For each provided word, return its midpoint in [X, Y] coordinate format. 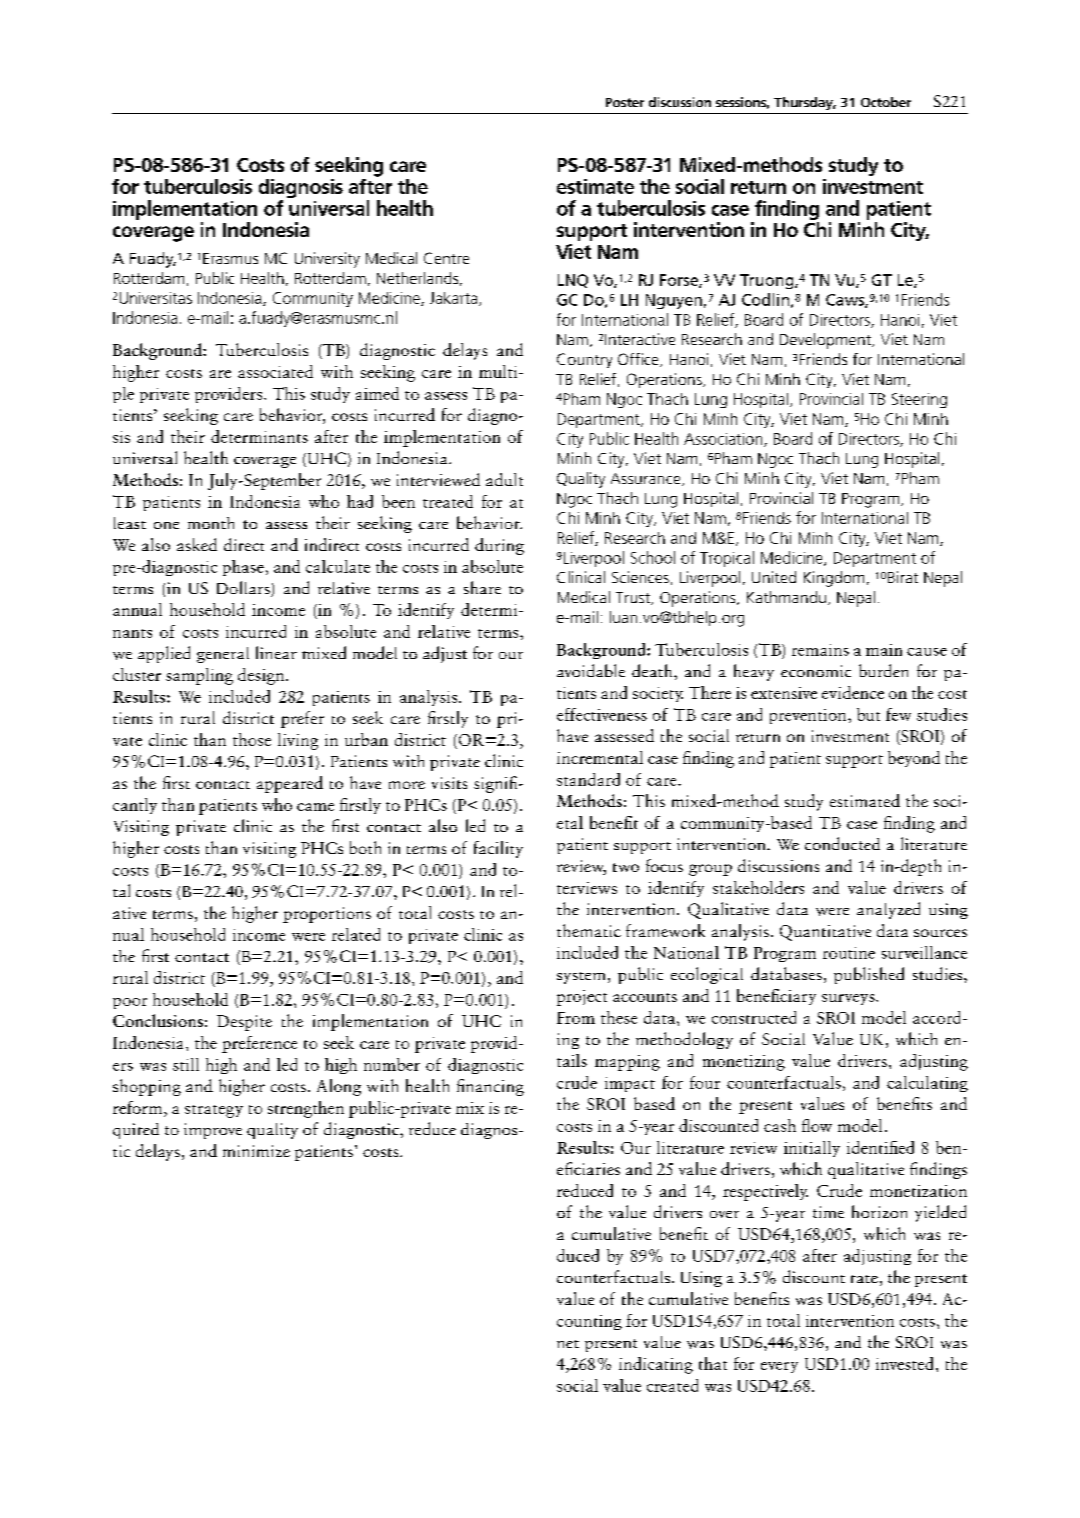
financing [490, 1087]
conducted [842, 843]
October [886, 102]
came [315, 807]
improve [213, 1131]
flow [817, 1125]
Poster [625, 102]
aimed [377, 393]
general [223, 655]
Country [584, 360]
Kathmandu [786, 597]
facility [498, 849]
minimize [256, 1151]
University [327, 260]
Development [826, 341]
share [482, 587]
